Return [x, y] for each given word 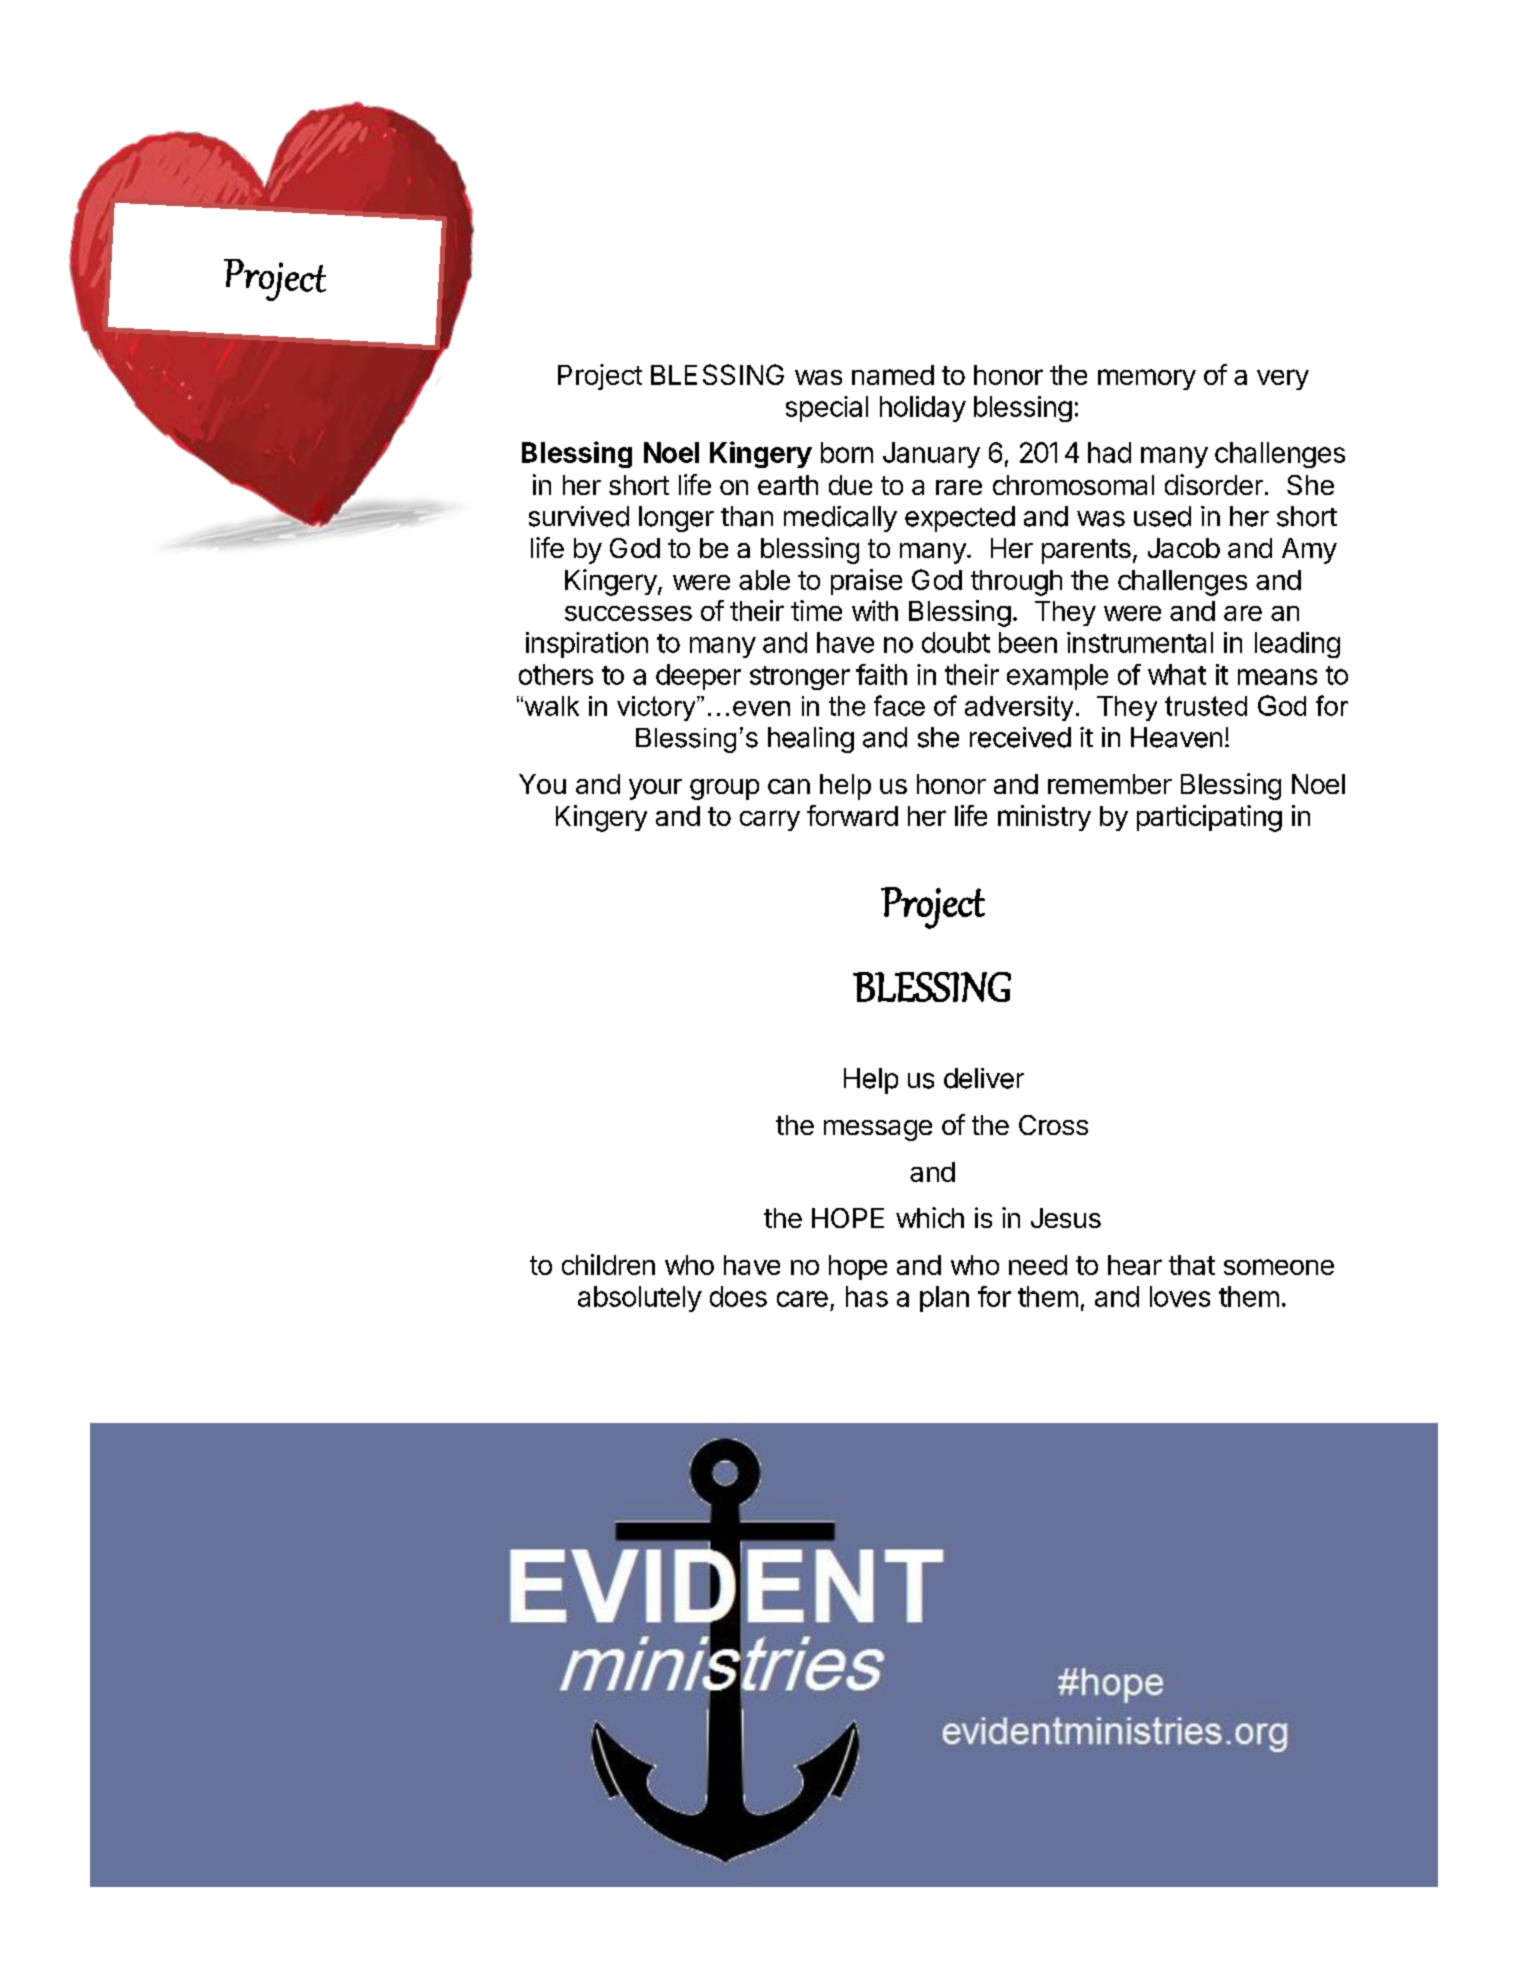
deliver [984, 1078]
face [899, 705]
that [1192, 1265]
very [1283, 379]
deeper [698, 677]
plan [944, 1299]
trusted [1206, 706]
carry [770, 820]
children [608, 1264]
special [827, 409]
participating [1209, 818]
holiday [923, 409]
